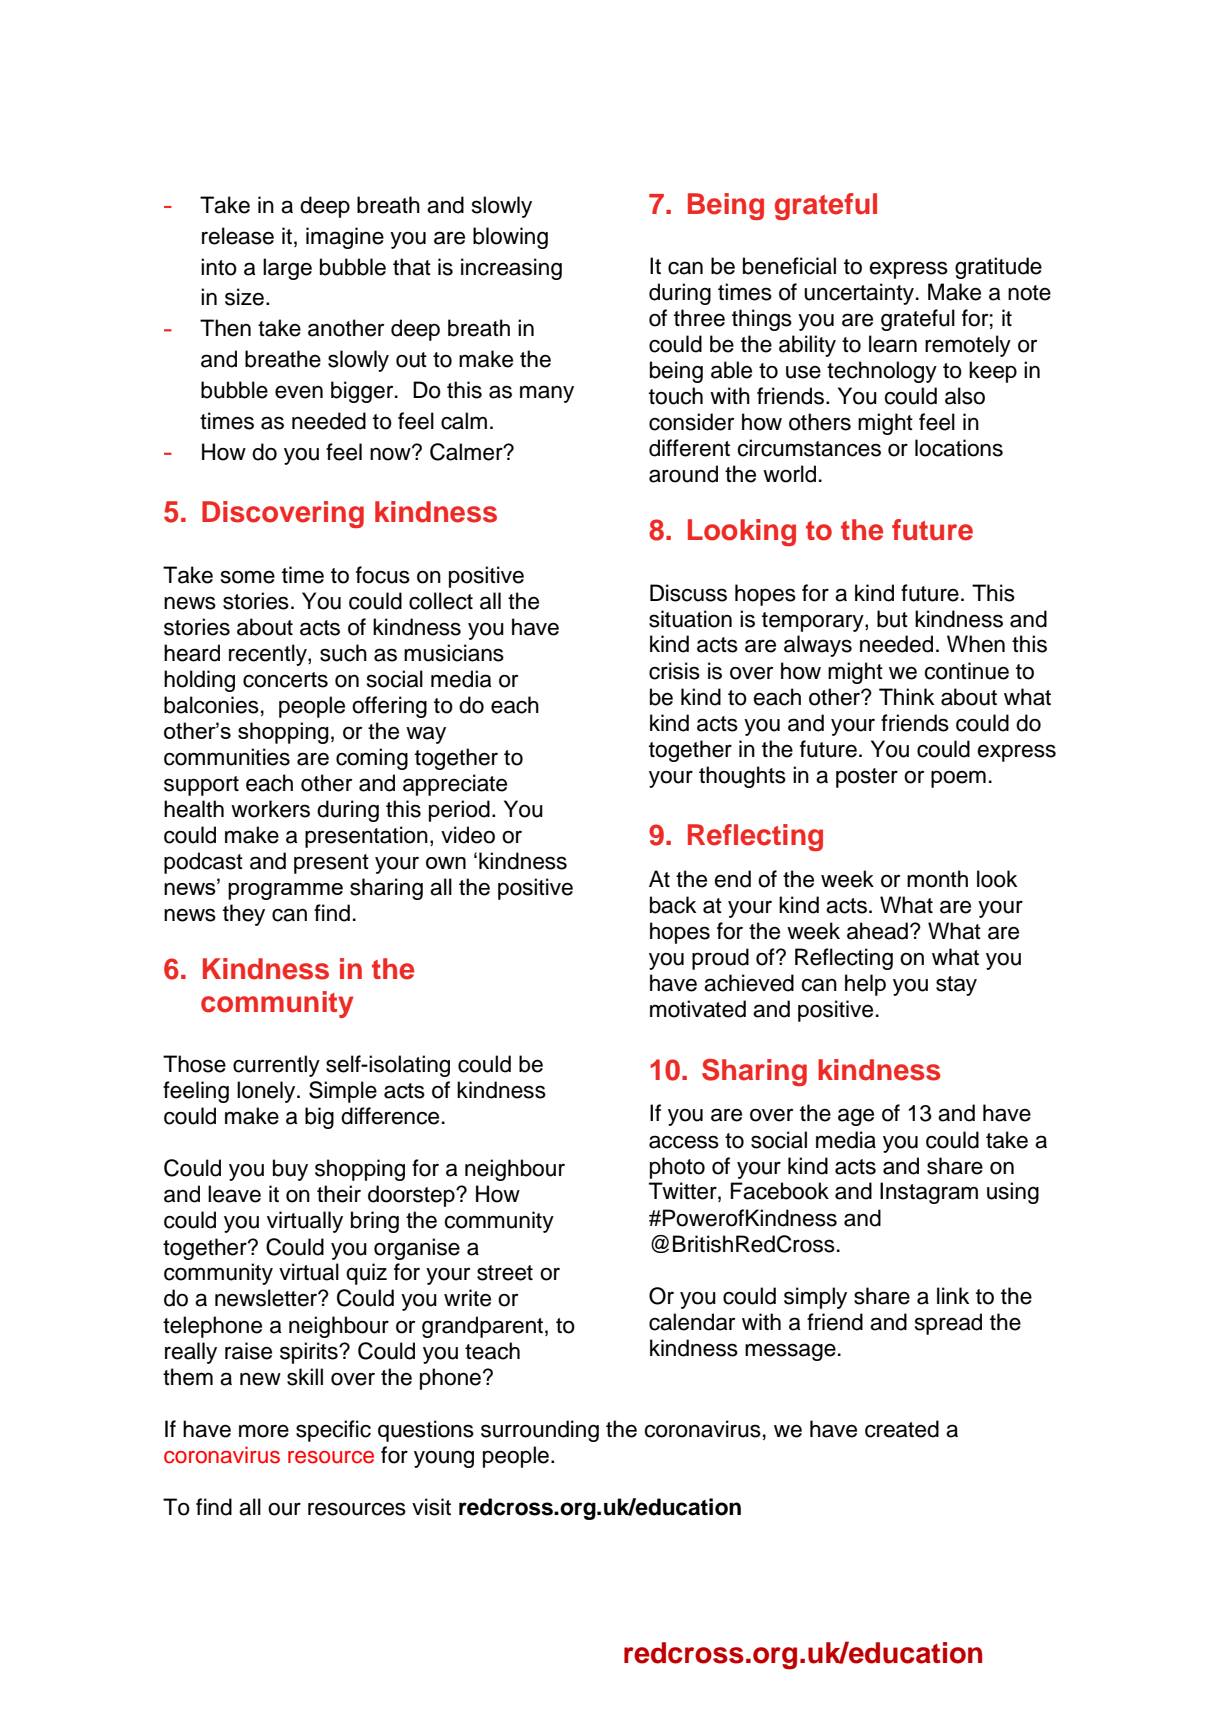  Describe the element at coordinates (511, 269) in the screenshot. I see `increasing` at that location.
